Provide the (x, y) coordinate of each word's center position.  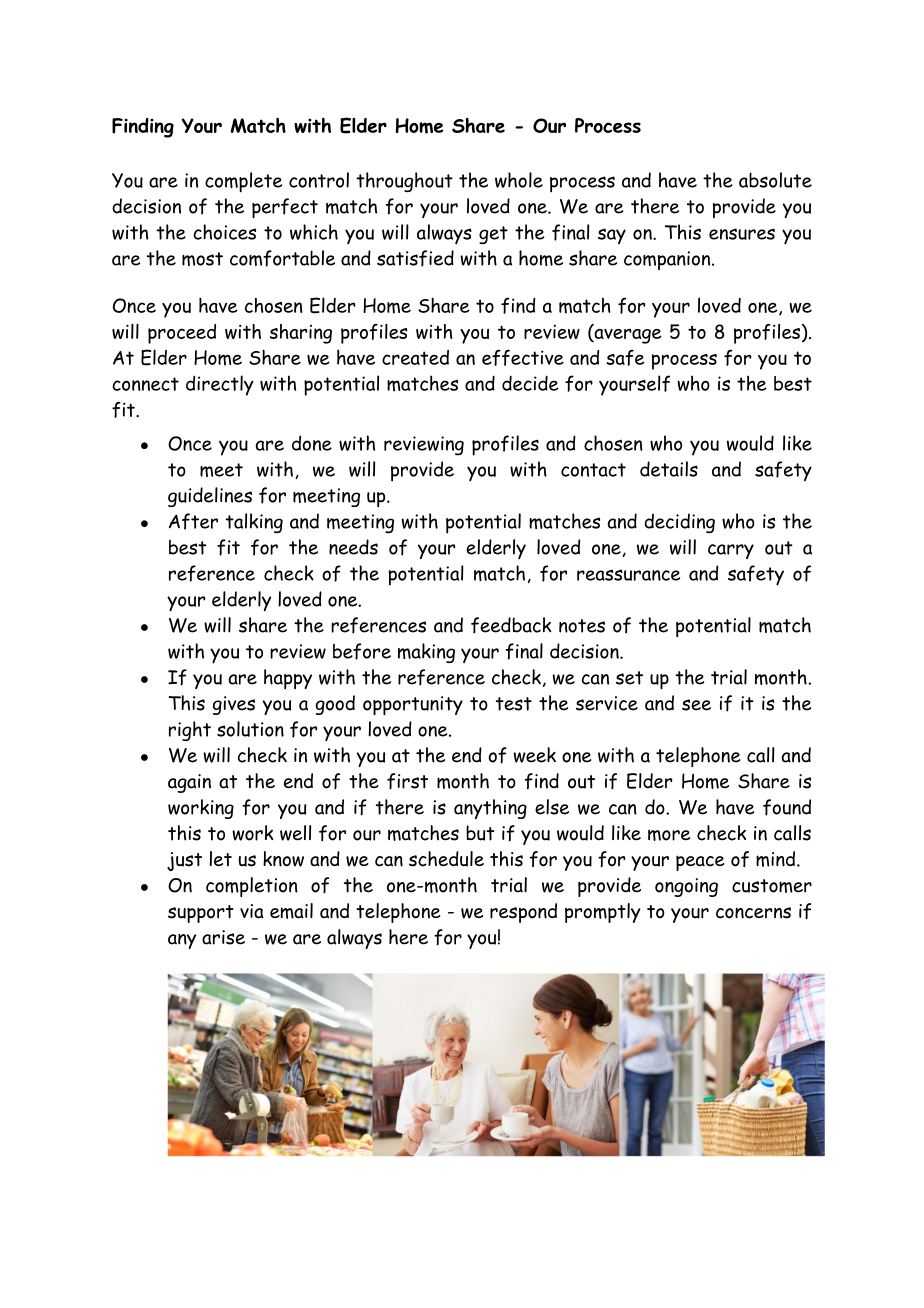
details (669, 469)
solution (250, 729)
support (201, 914)
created (415, 357)
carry (731, 551)
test (514, 704)
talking (254, 523)
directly (220, 385)
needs (353, 547)
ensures (742, 234)
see (696, 705)
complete (243, 182)
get (493, 235)
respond (523, 913)
